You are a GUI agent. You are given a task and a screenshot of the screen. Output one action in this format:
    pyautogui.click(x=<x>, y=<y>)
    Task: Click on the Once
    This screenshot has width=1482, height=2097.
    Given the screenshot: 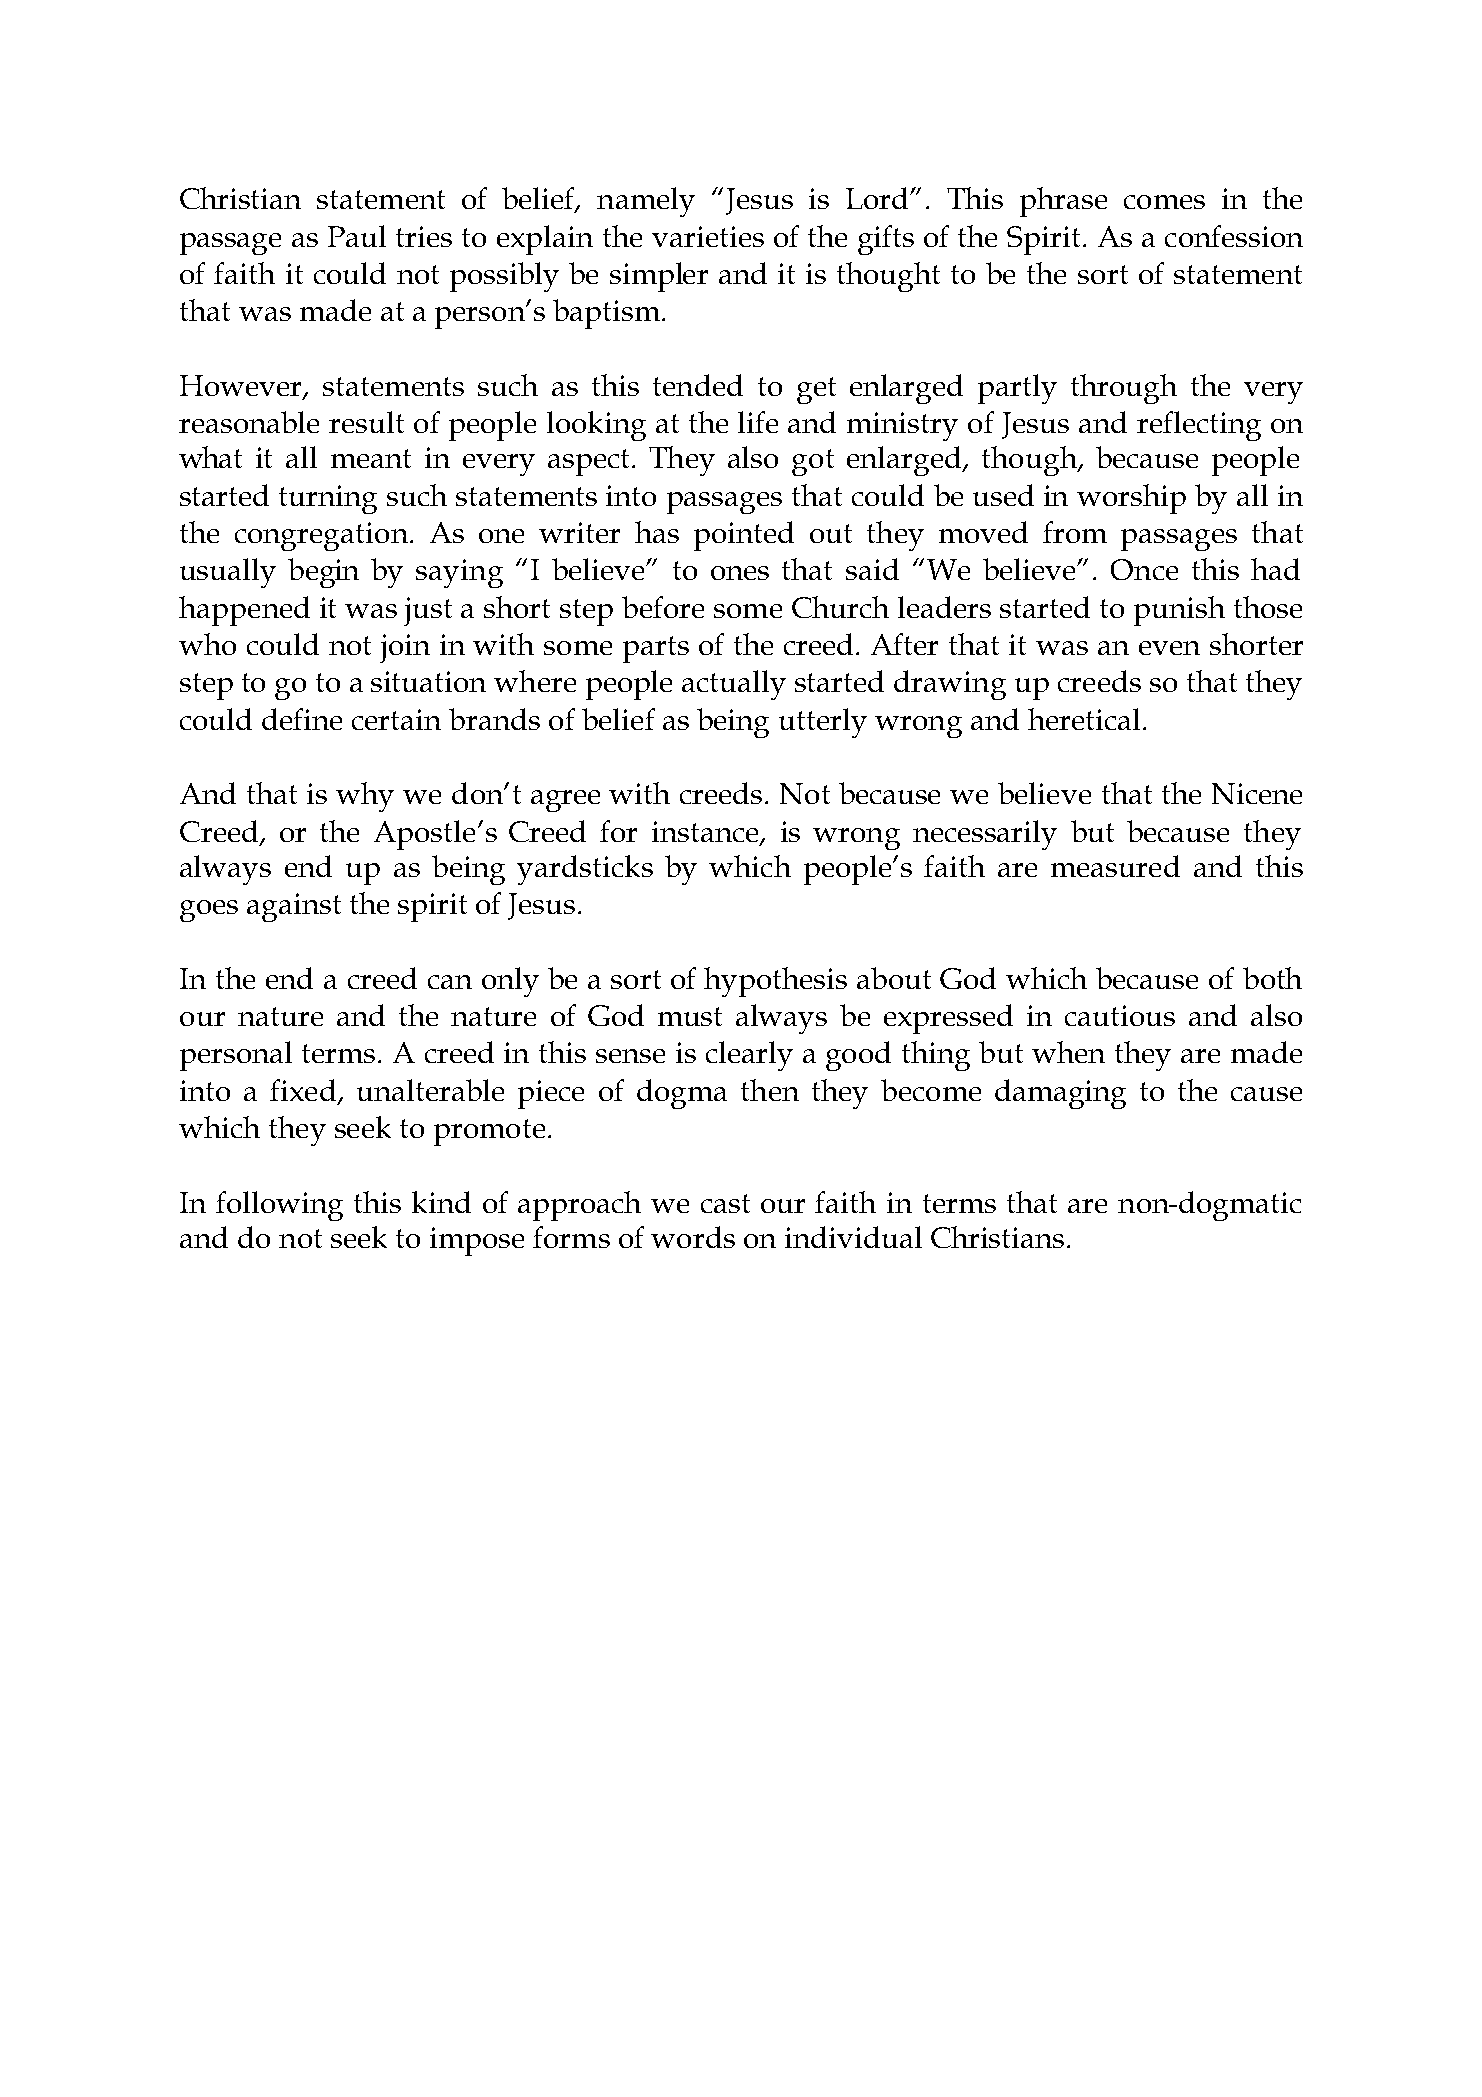 What is the action you would take?
    pyautogui.click(x=1144, y=569)
